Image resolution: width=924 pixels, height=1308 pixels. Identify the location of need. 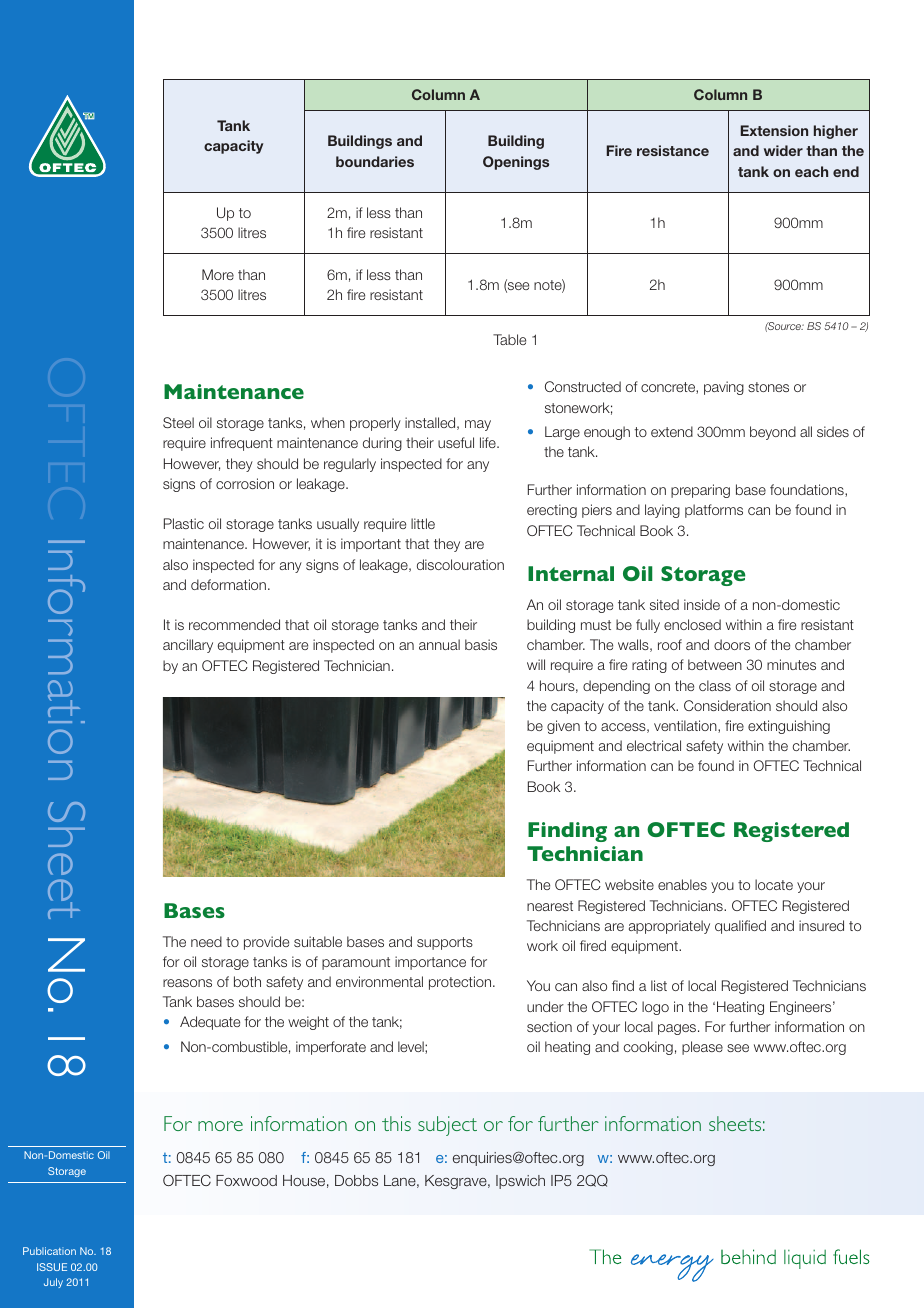
(206, 941).
